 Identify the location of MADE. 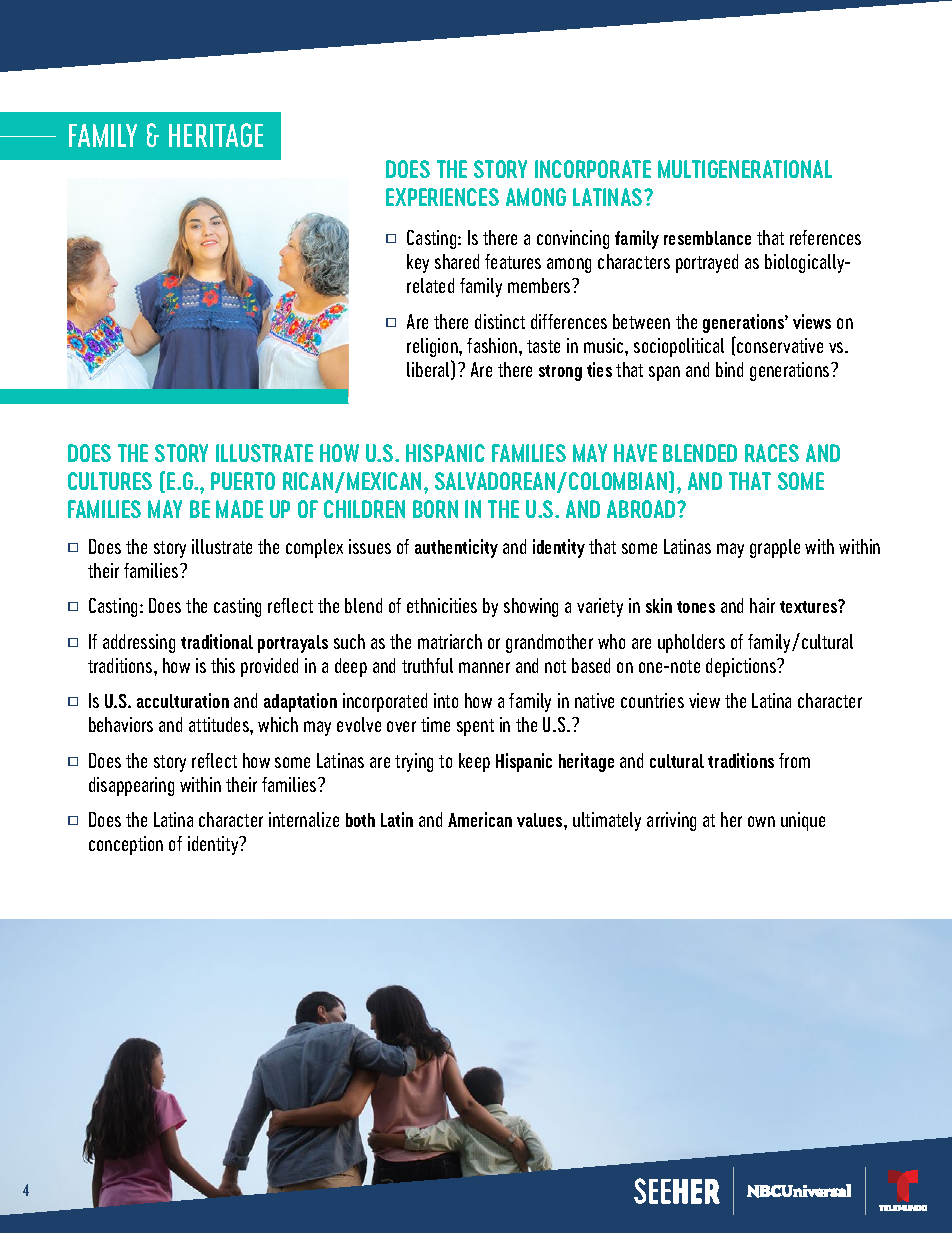
(239, 509).
